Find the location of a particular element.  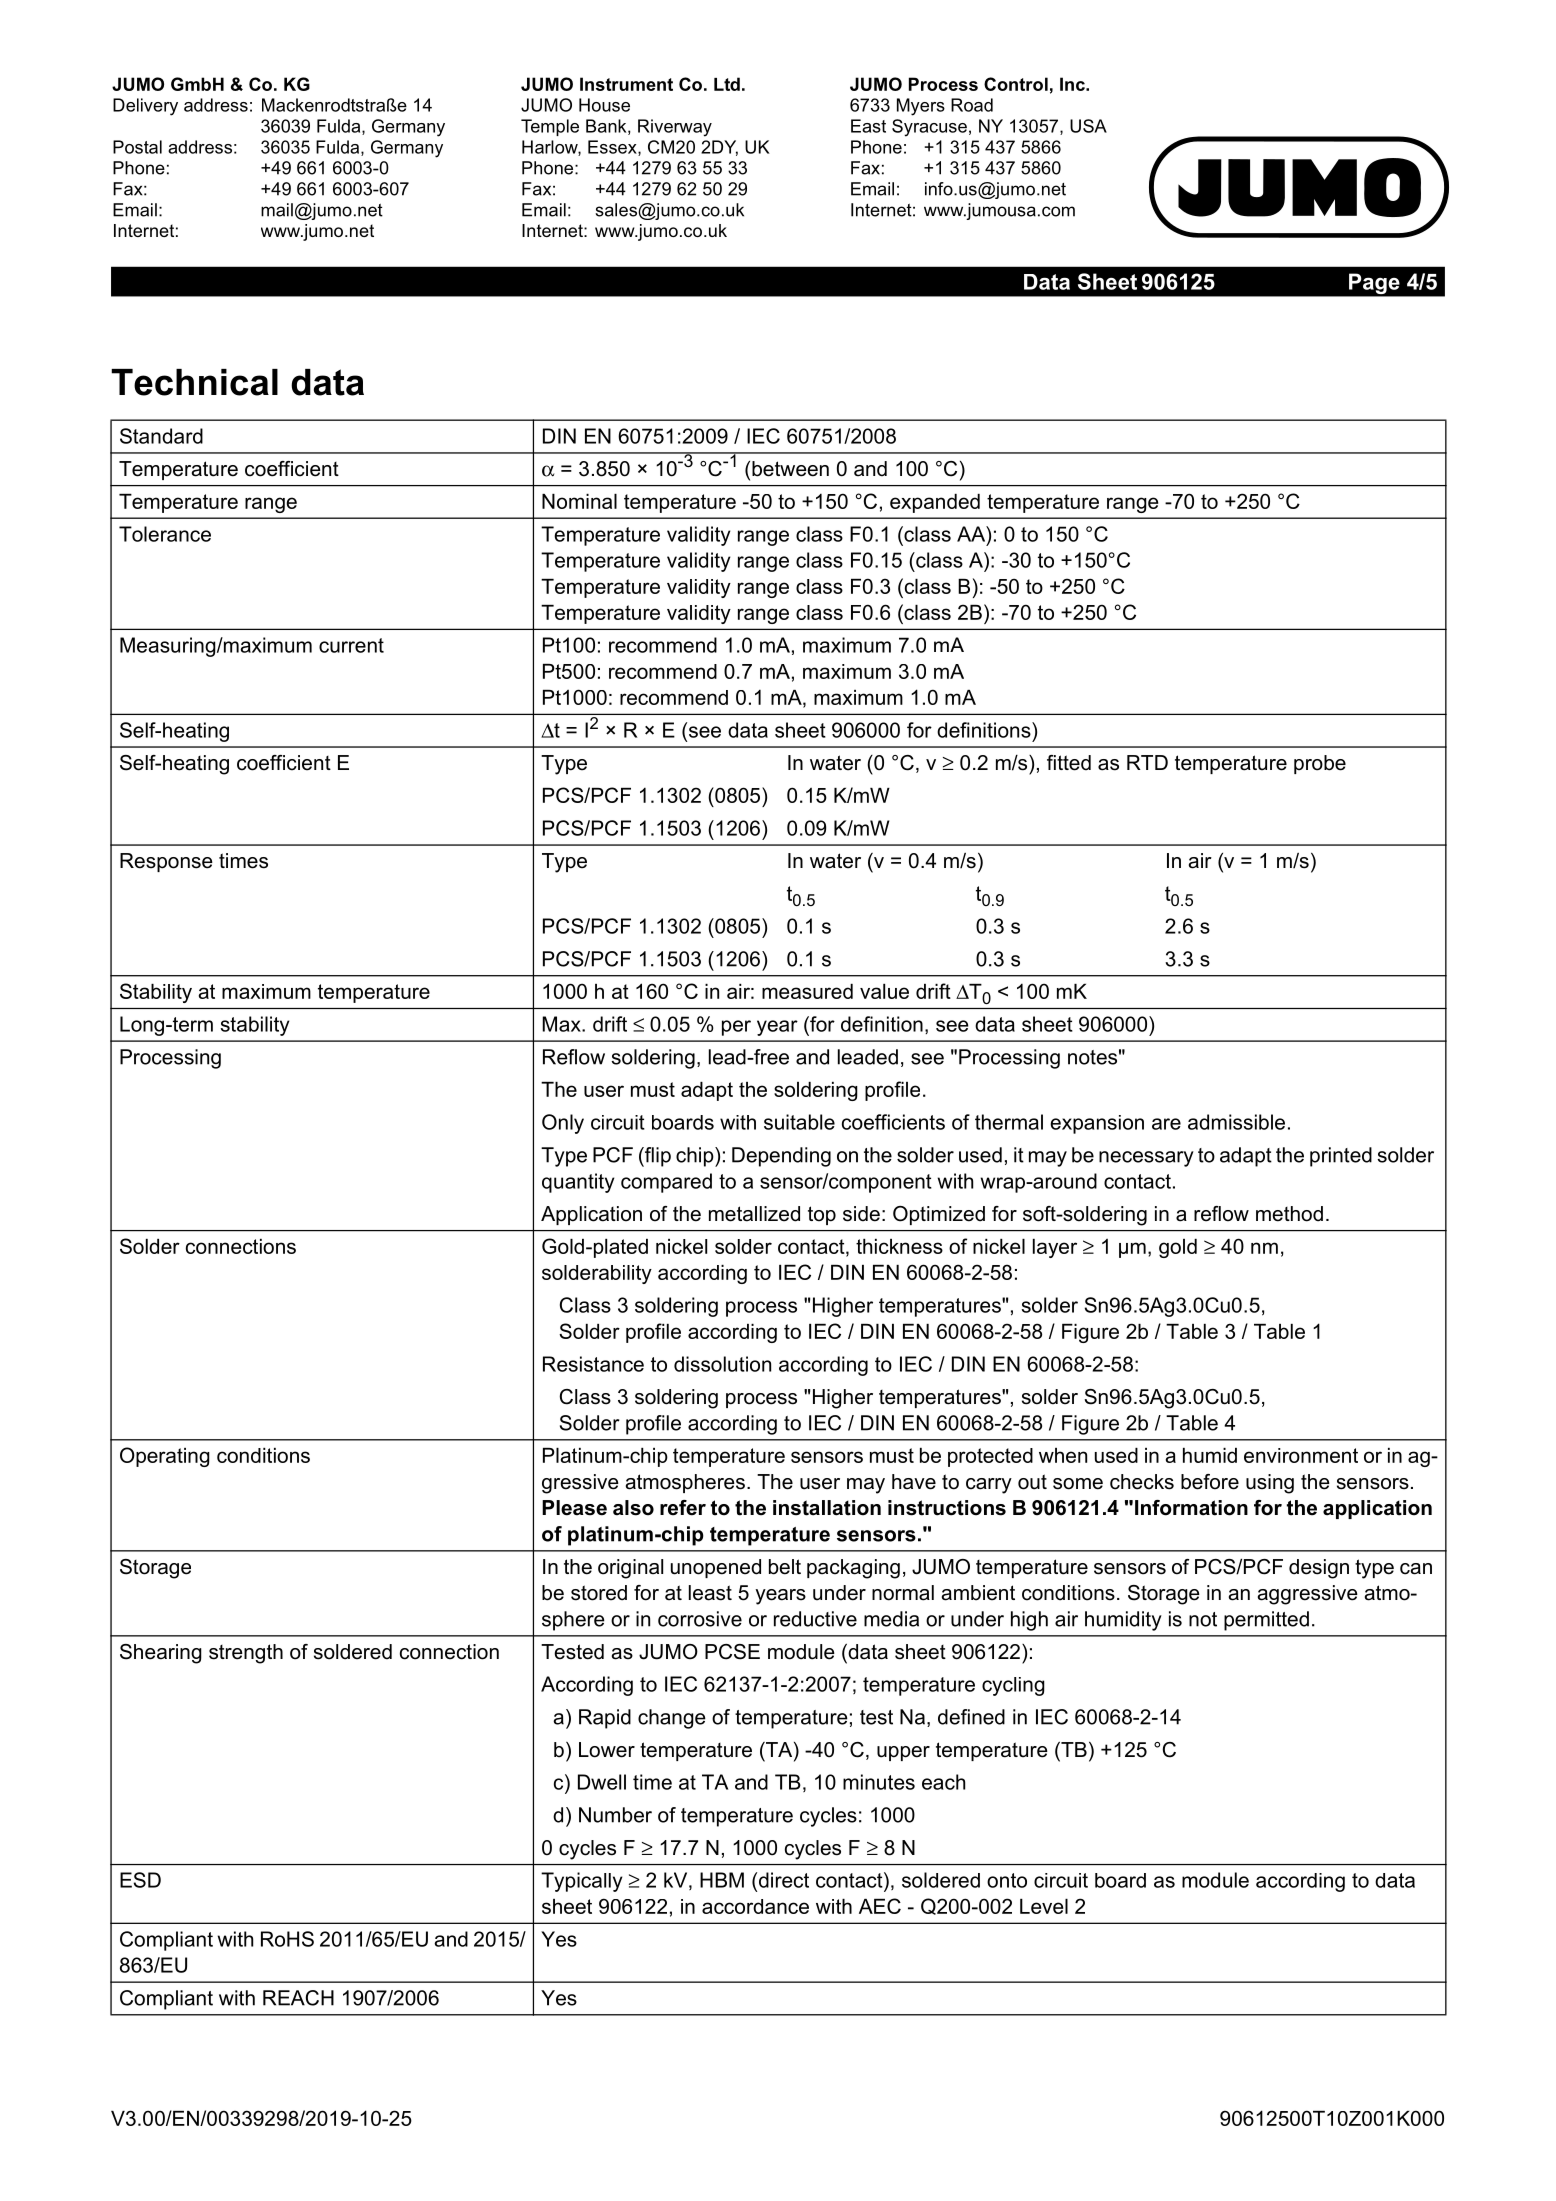

direct is located at coordinates (782, 1880).
